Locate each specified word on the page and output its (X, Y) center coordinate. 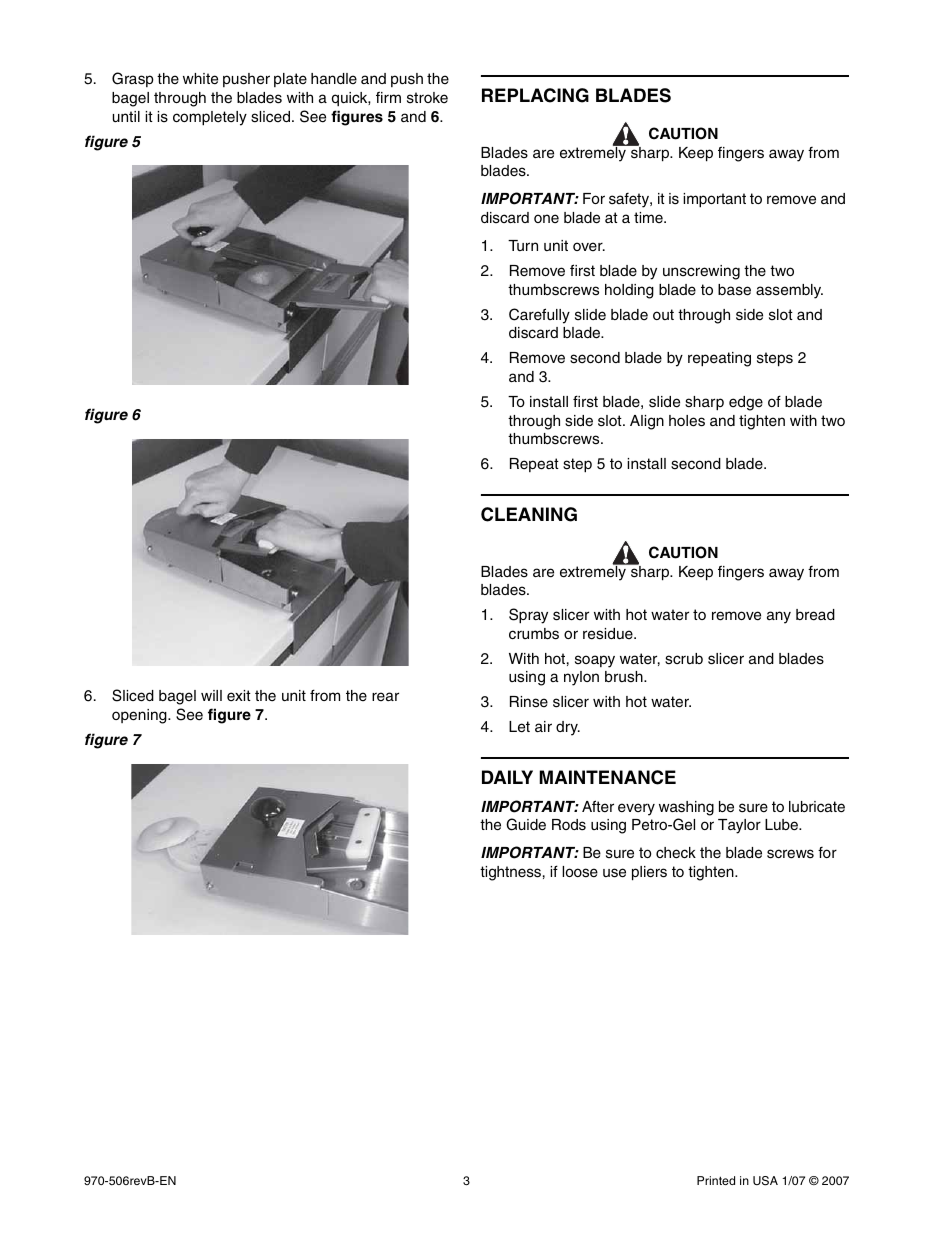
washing (686, 808)
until (126, 116)
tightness (510, 873)
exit (239, 696)
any (779, 617)
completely (210, 118)
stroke (427, 98)
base (734, 290)
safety (630, 200)
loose (580, 872)
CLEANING (529, 514)
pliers (649, 873)
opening (140, 716)
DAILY (507, 777)
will (211, 695)
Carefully (539, 316)
